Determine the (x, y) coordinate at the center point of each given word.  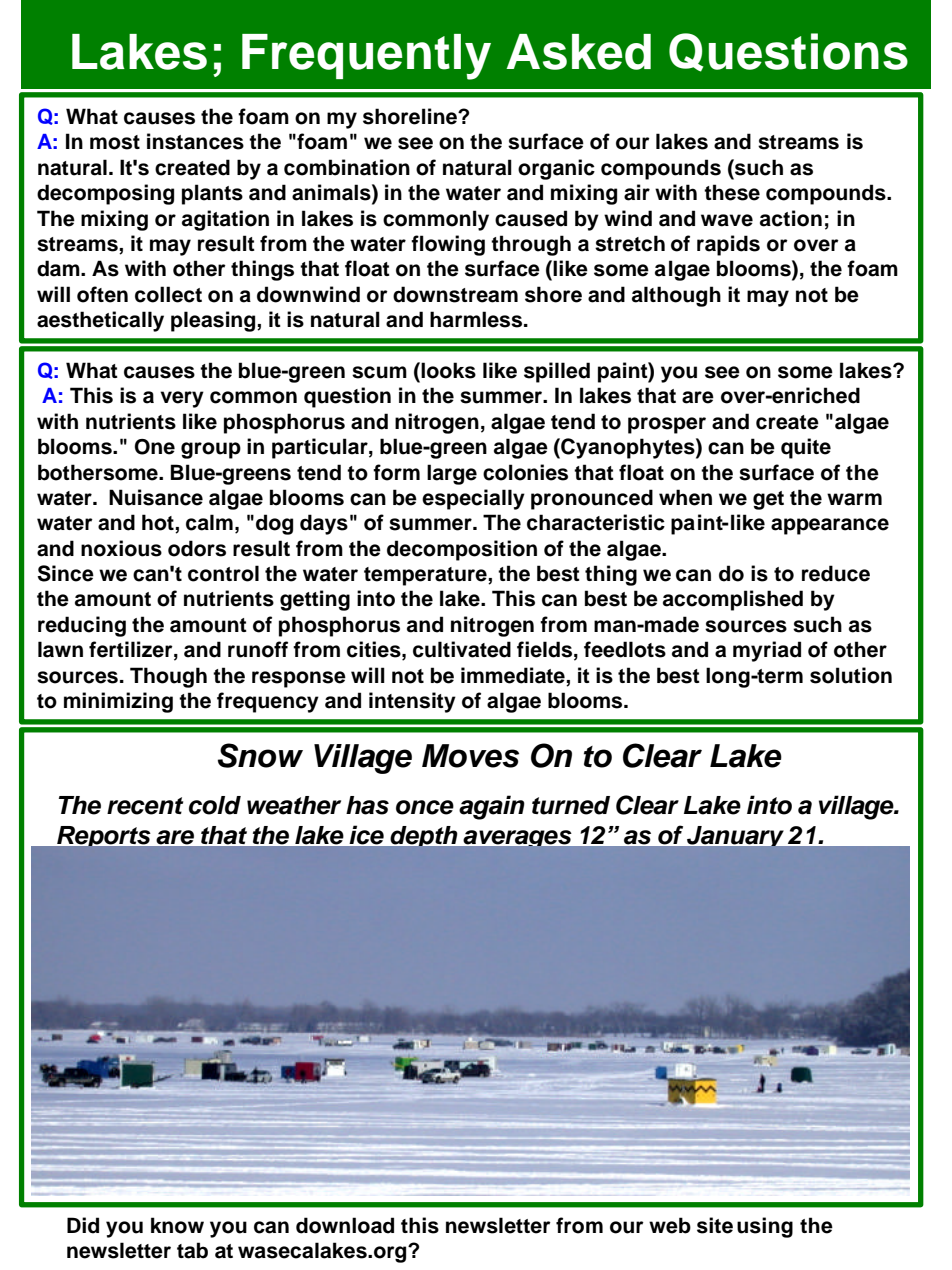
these (732, 192)
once (425, 807)
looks (448, 370)
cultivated (462, 649)
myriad (767, 651)
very (182, 399)
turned (571, 805)
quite (806, 448)
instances (195, 141)
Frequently (366, 57)
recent (145, 806)
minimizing (118, 702)
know (177, 1225)
